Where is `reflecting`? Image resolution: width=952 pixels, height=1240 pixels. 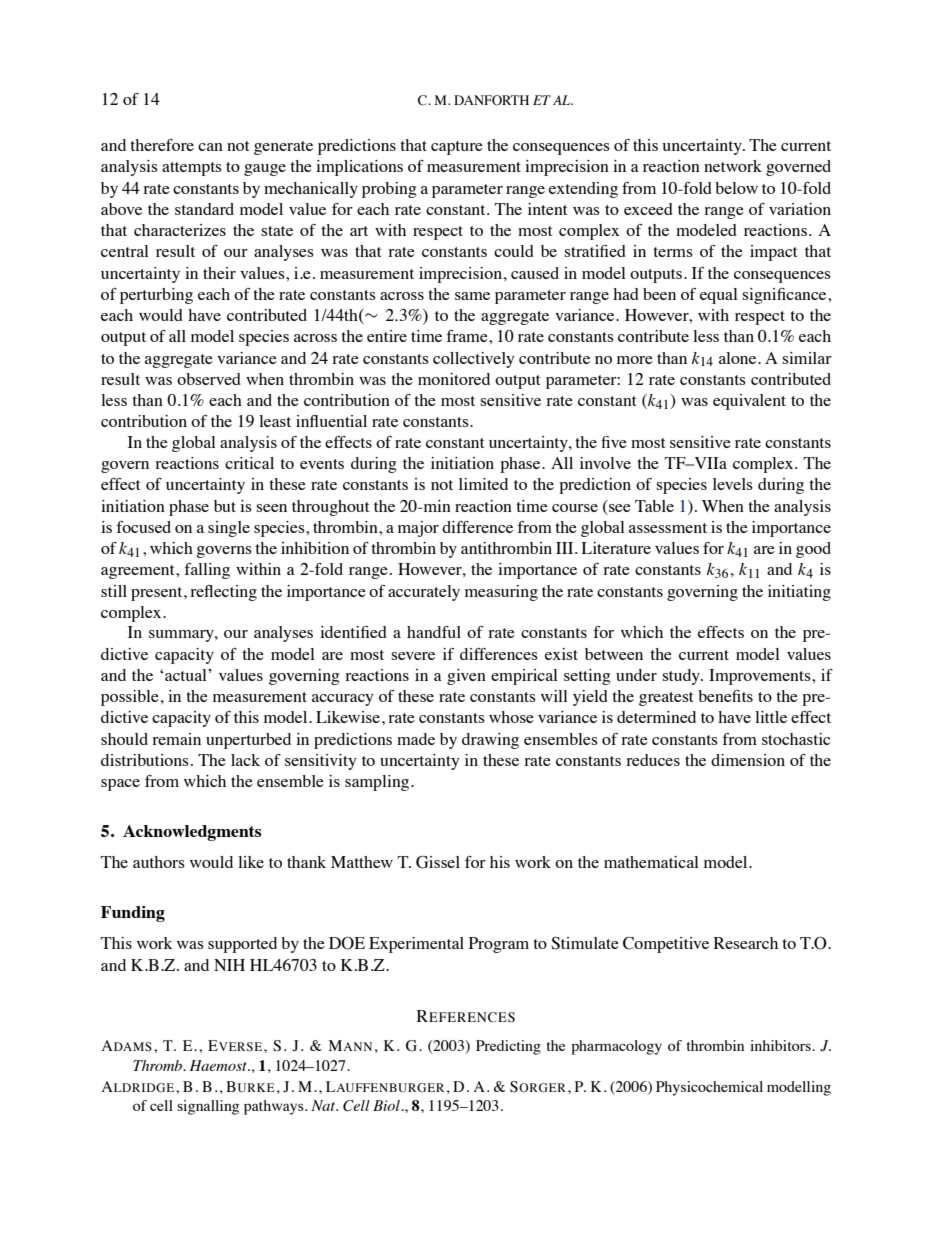
reflecting is located at coordinates (223, 593).
